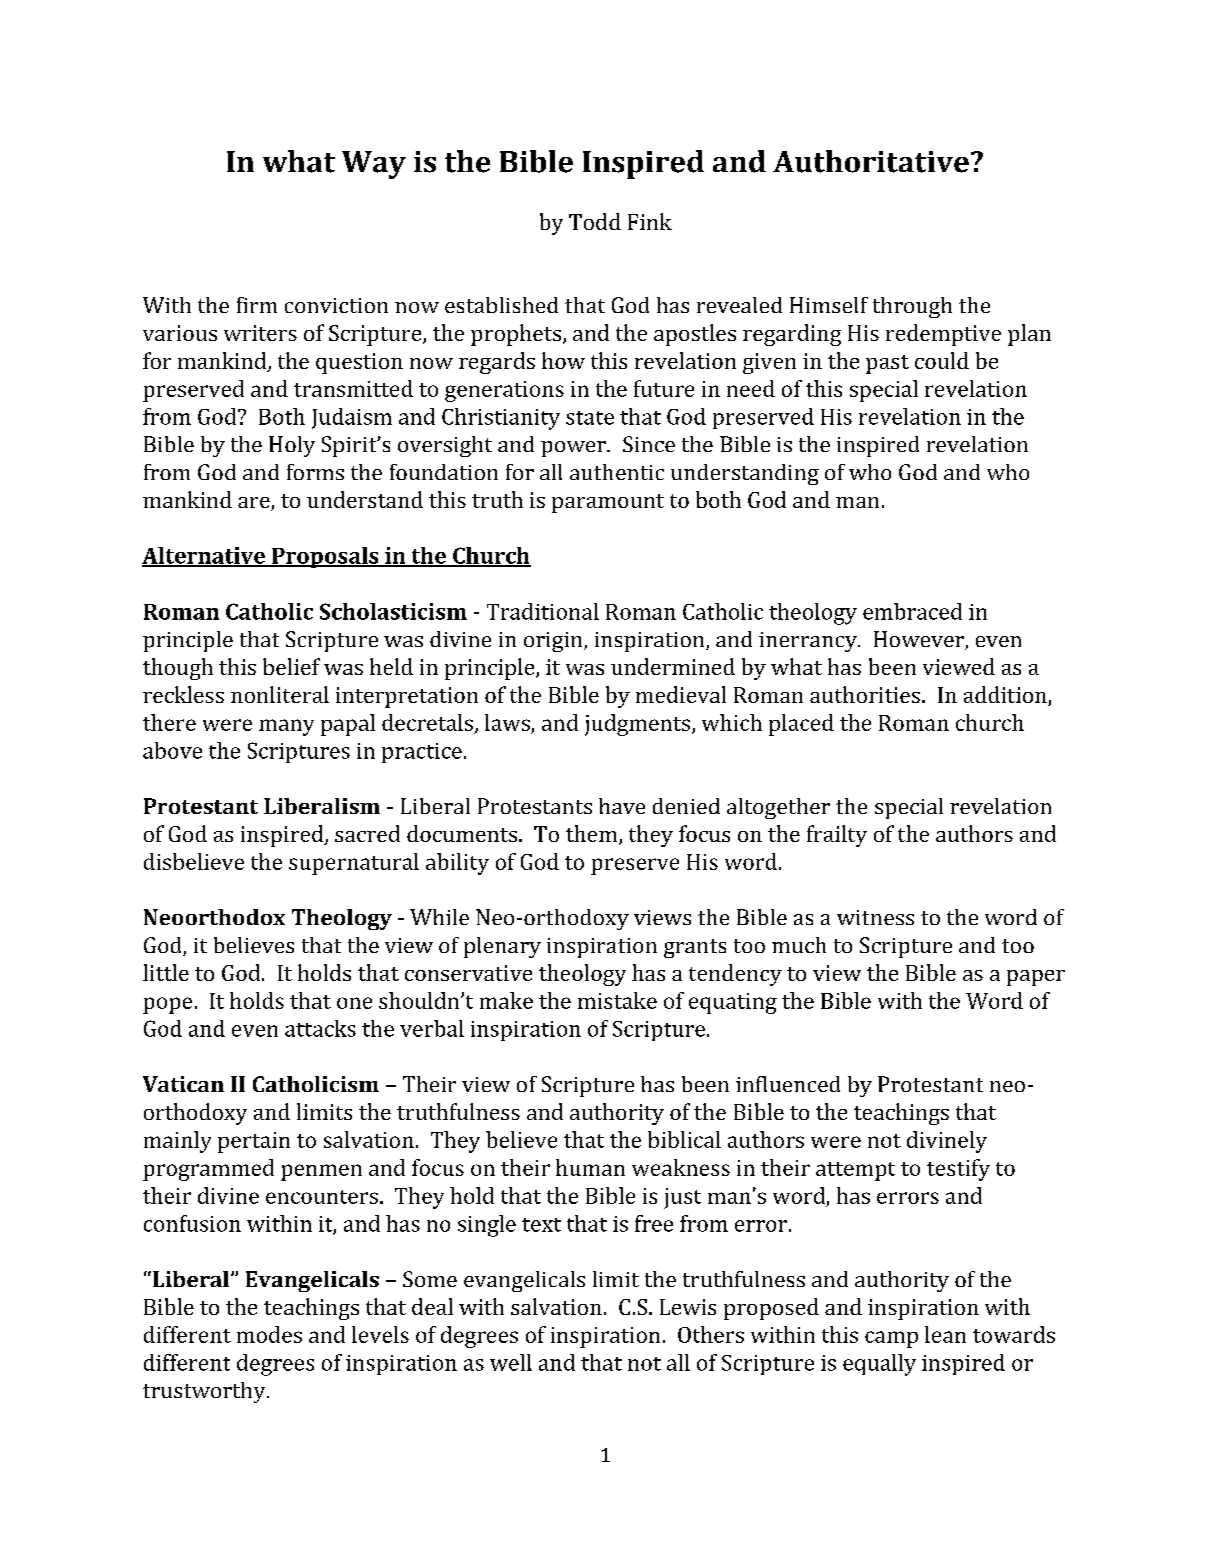 The width and height of the screenshot is (1210, 1566). What do you see at coordinates (871, 161) in the screenshot?
I see `Authoritative` at bounding box center [871, 161].
